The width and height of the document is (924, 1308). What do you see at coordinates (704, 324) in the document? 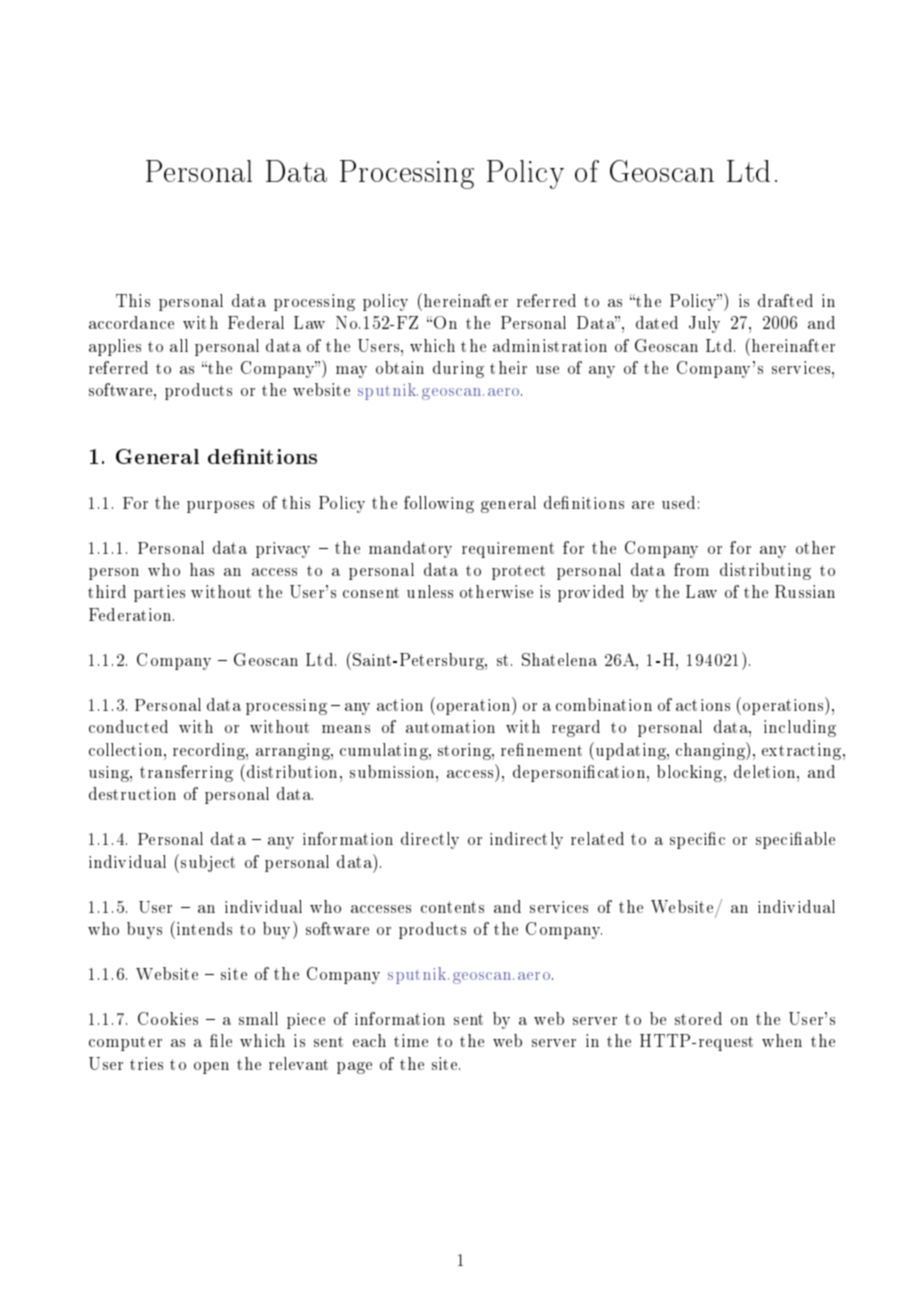
I see `July` at bounding box center [704, 324].
